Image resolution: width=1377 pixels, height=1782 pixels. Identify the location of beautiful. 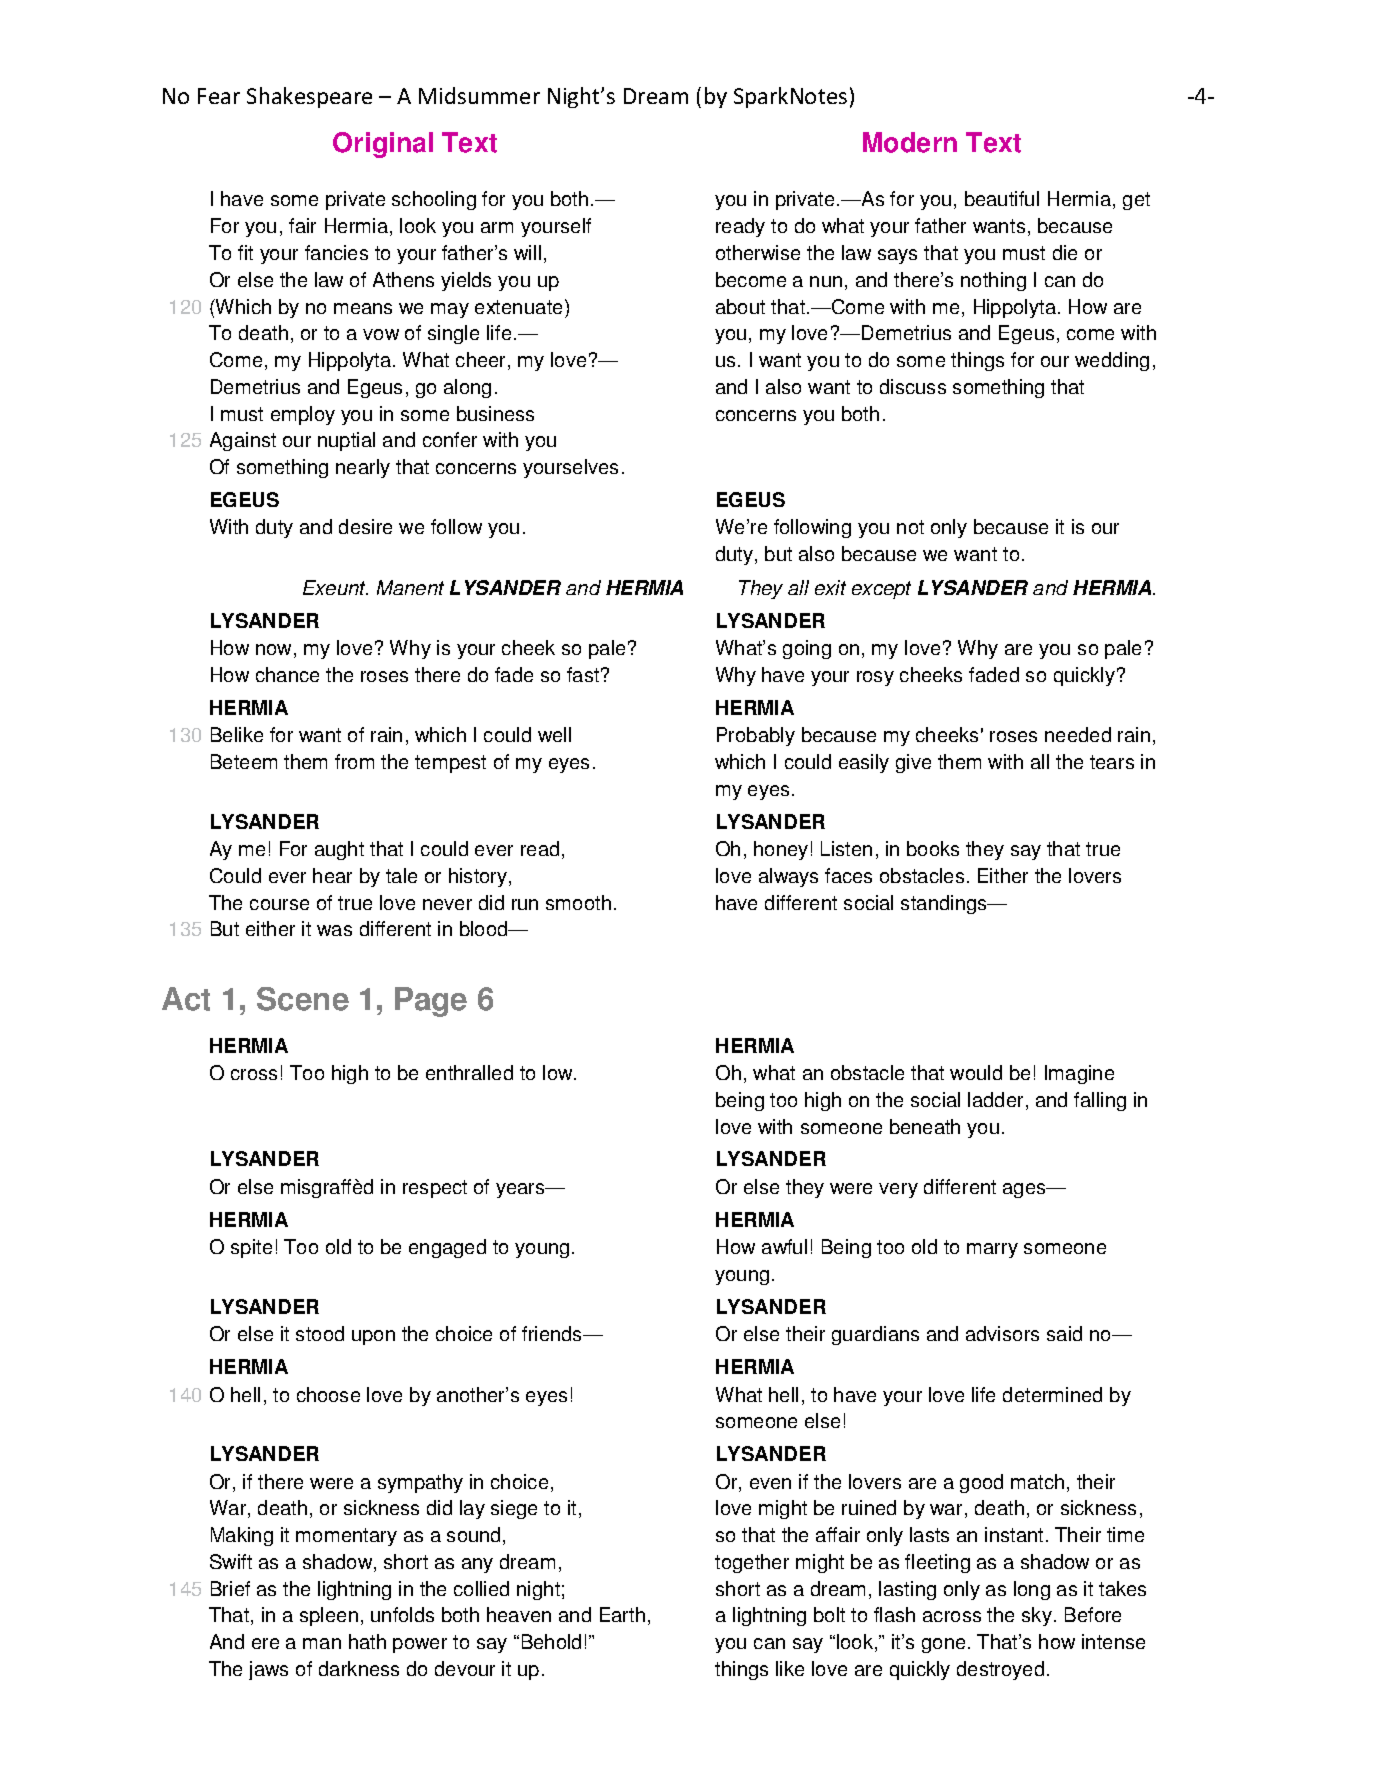
(1002, 198).
